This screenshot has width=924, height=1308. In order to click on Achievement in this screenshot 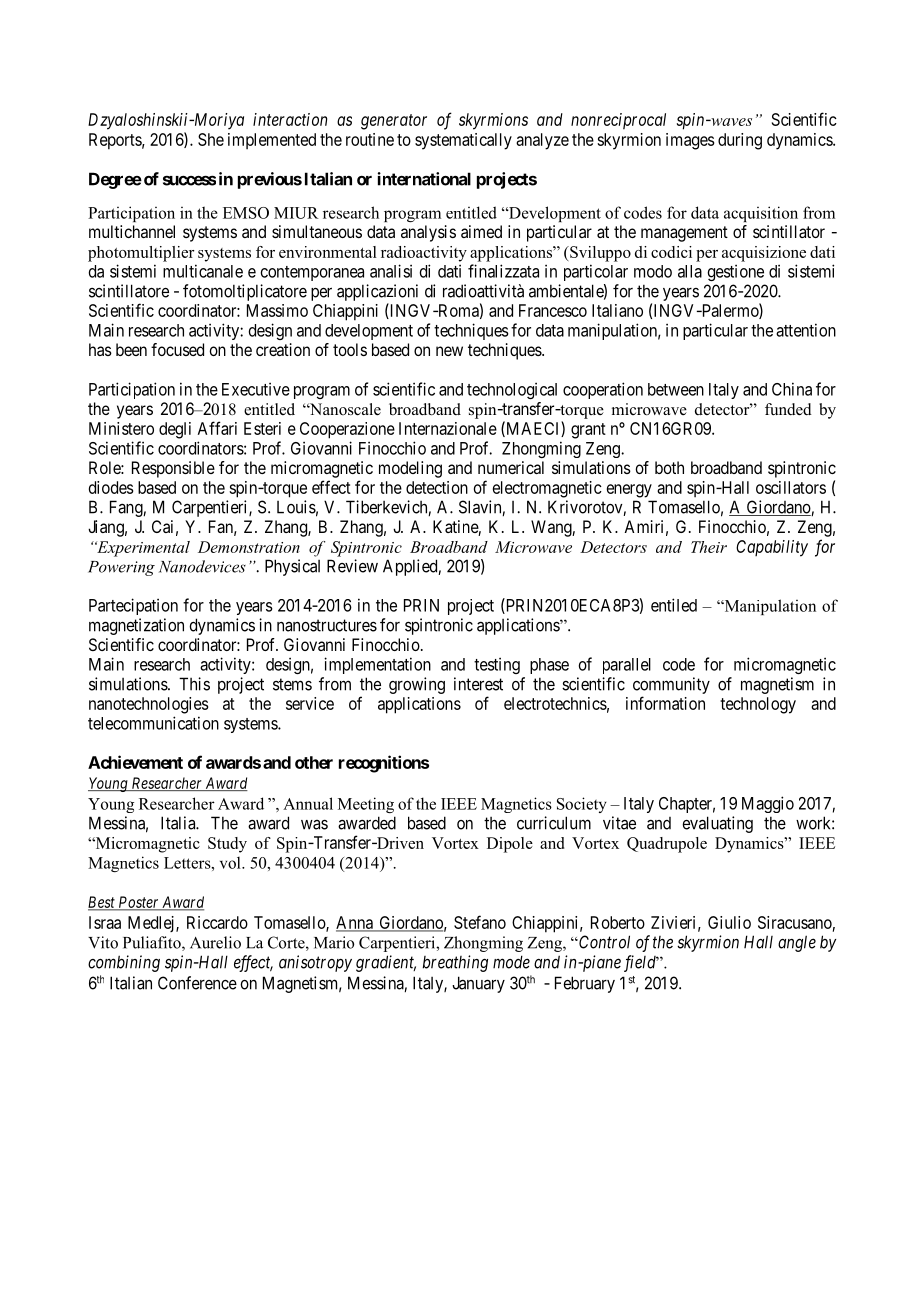, I will do `click(135, 762)`.
